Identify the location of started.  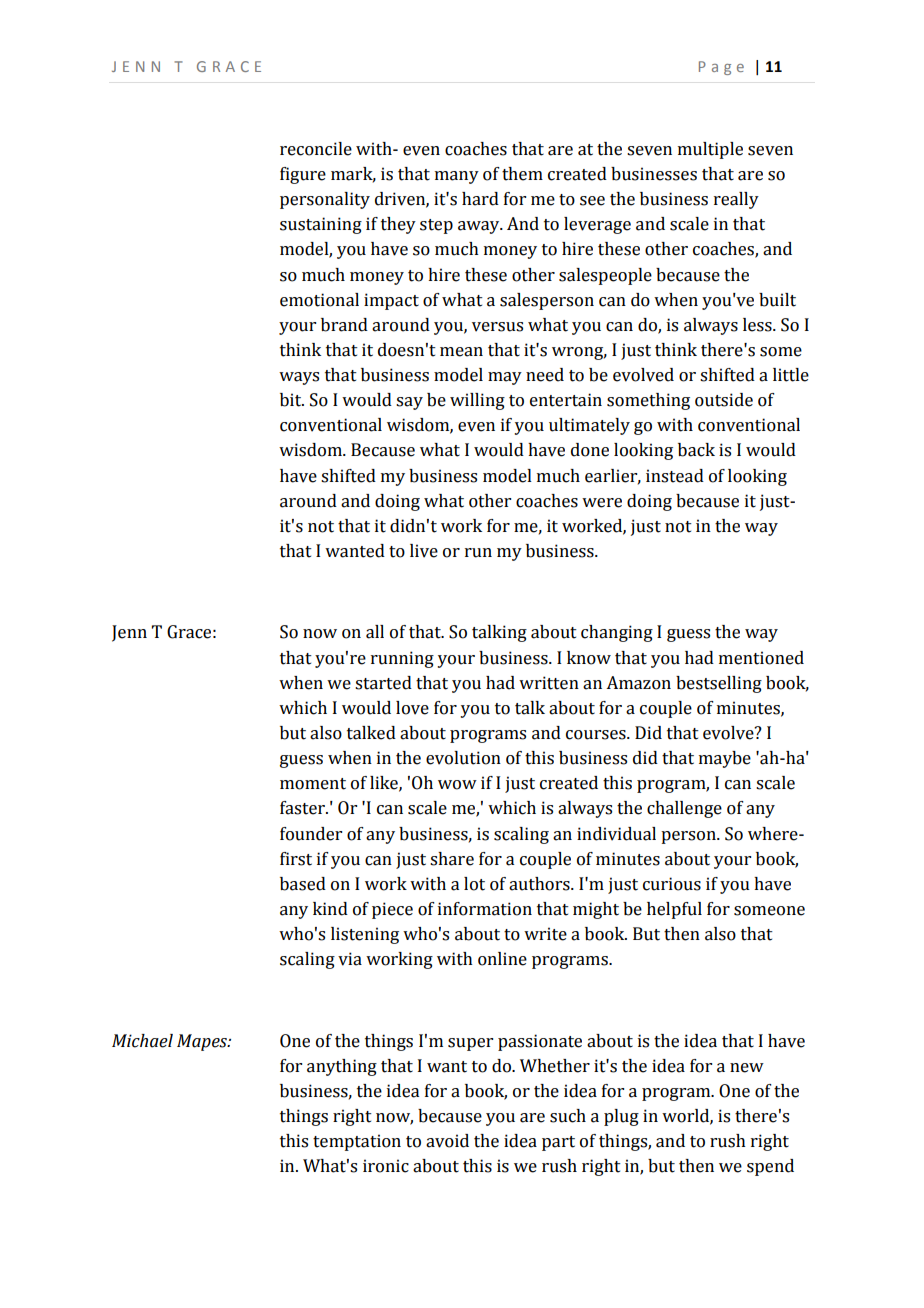
(383, 683).
